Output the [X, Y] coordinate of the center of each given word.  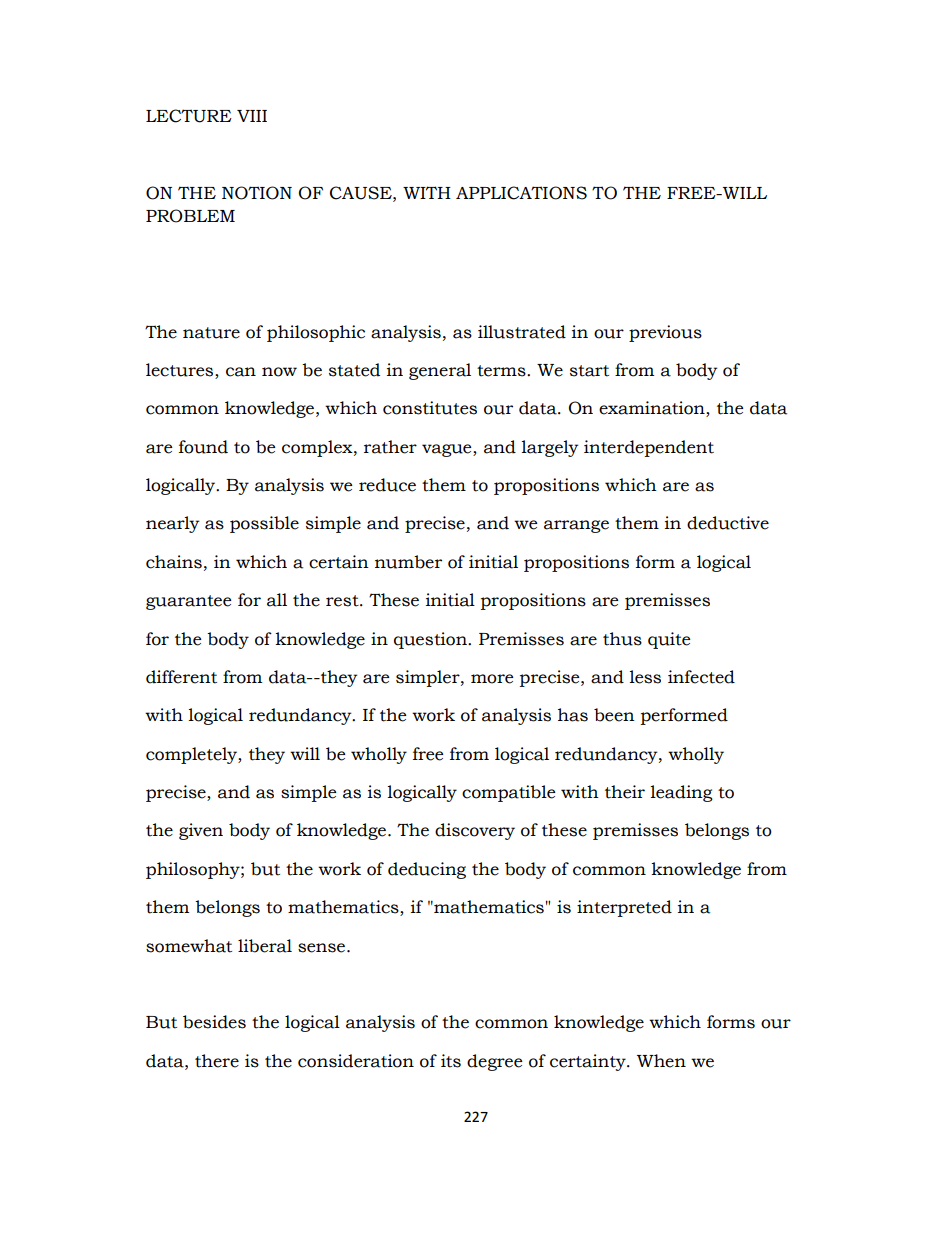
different [181, 677]
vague [448, 450]
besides [214, 1022]
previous [665, 333]
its [451, 1061]
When [661, 1061]
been [614, 715]
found [203, 447]
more [492, 679]
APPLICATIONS [521, 193]
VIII [252, 116]
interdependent [649, 448]
